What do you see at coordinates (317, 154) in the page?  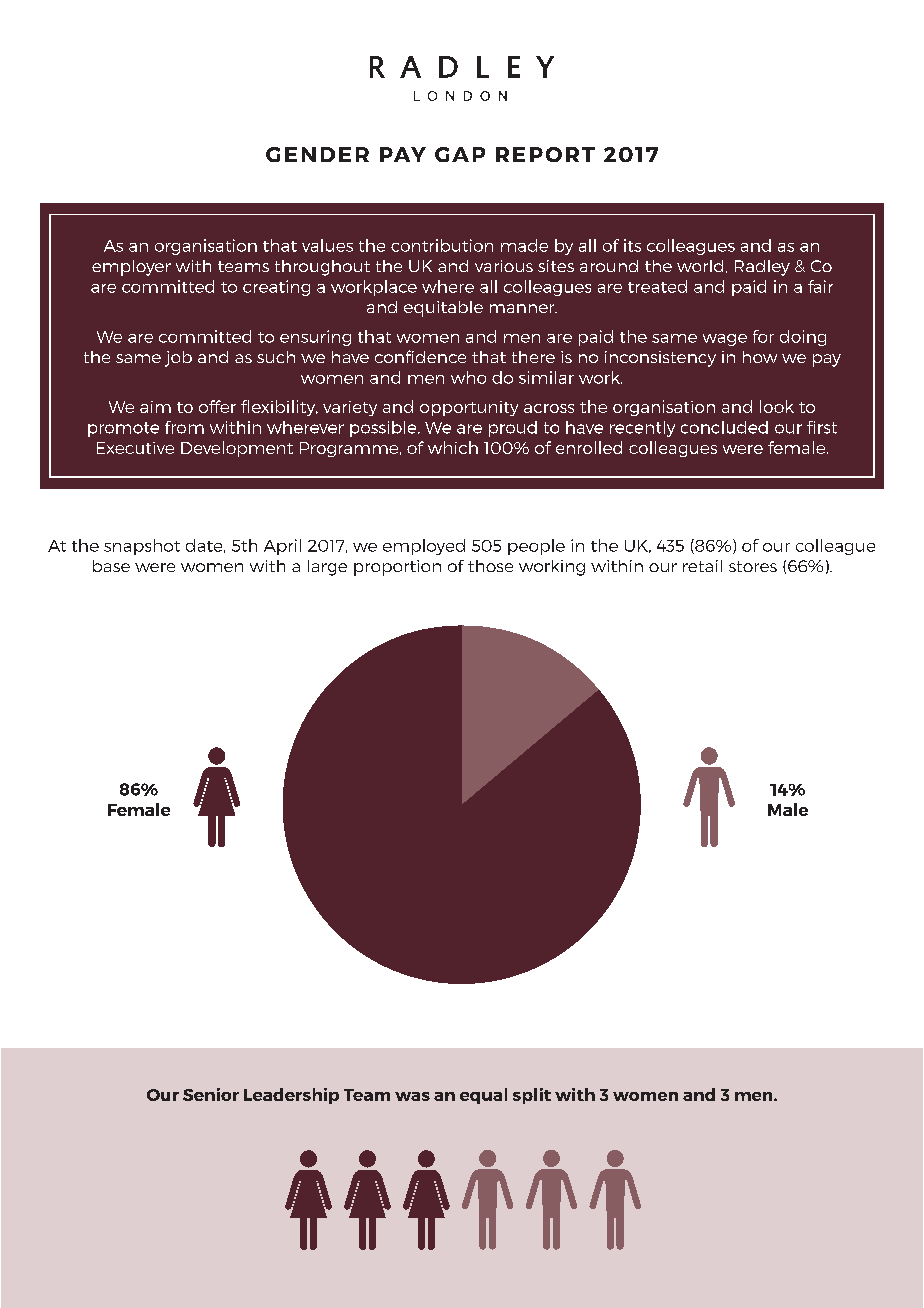 I see `GENDER` at bounding box center [317, 154].
